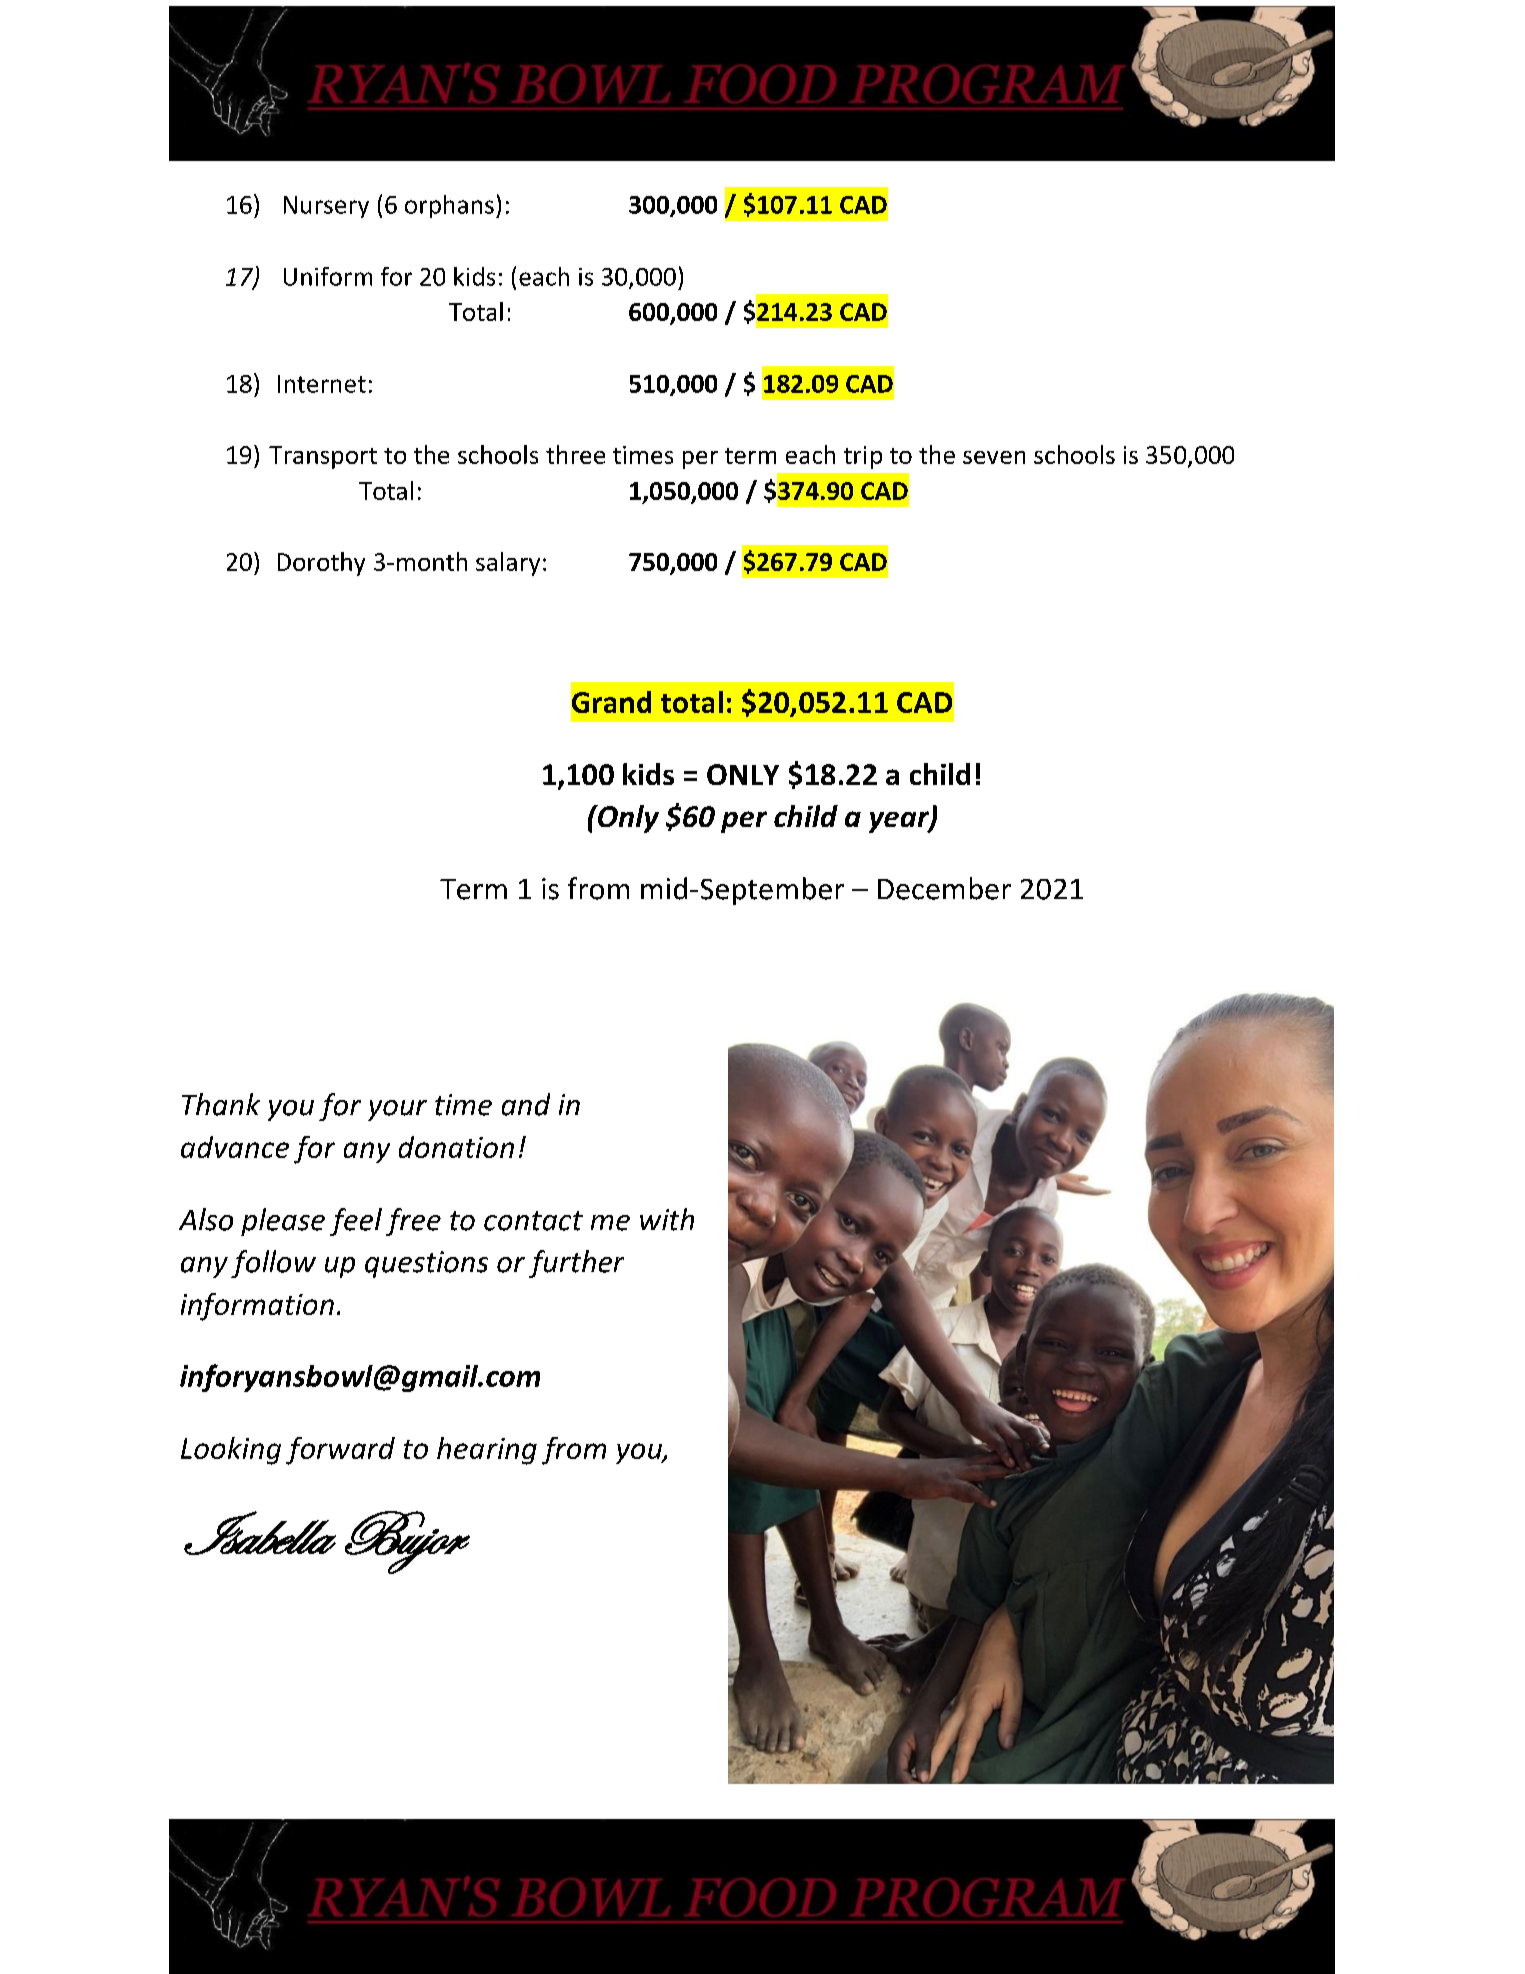  Describe the element at coordinates (944, 888) in the page. I see `December` at that location.
